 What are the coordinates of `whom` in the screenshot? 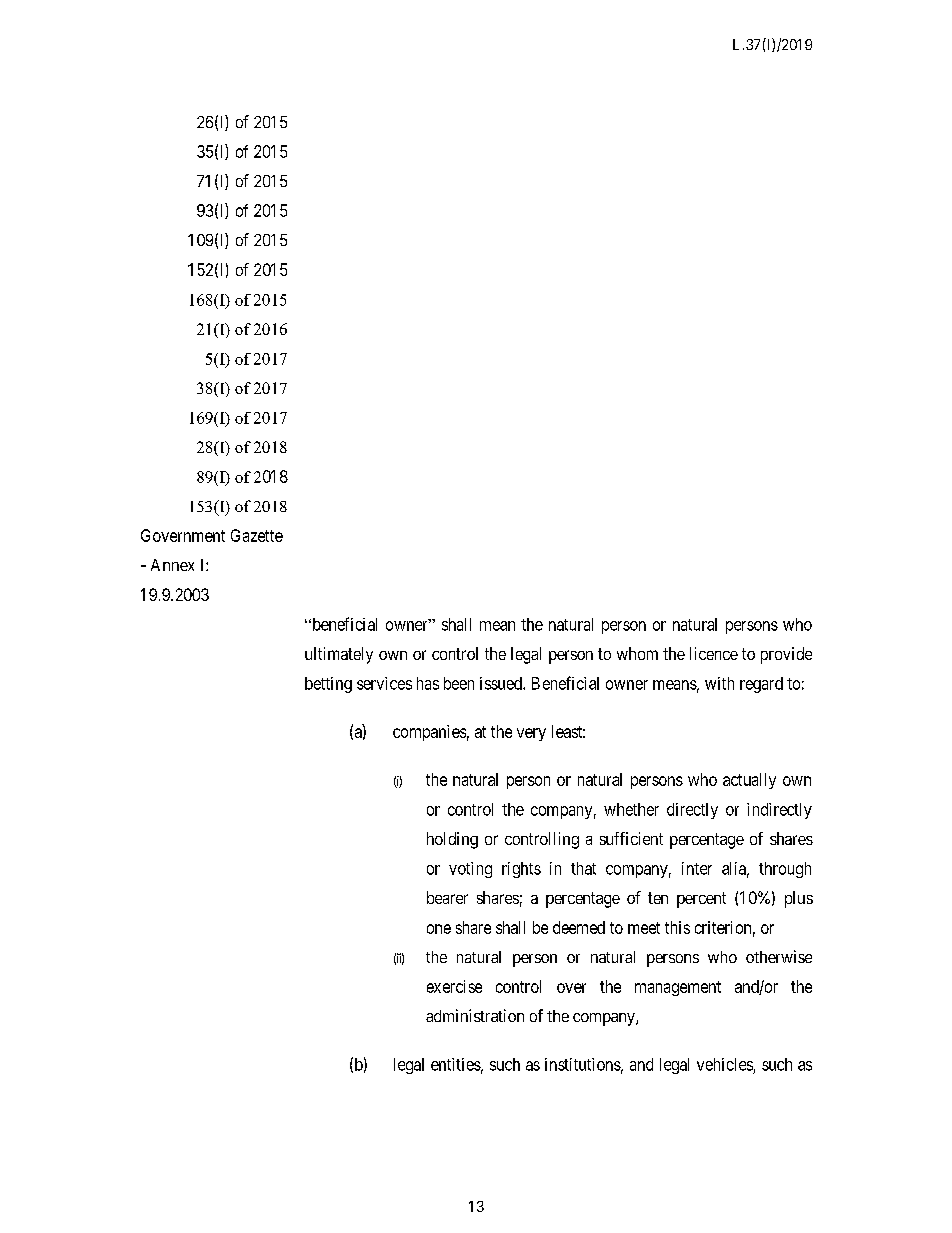 It's located at (637, 653).
